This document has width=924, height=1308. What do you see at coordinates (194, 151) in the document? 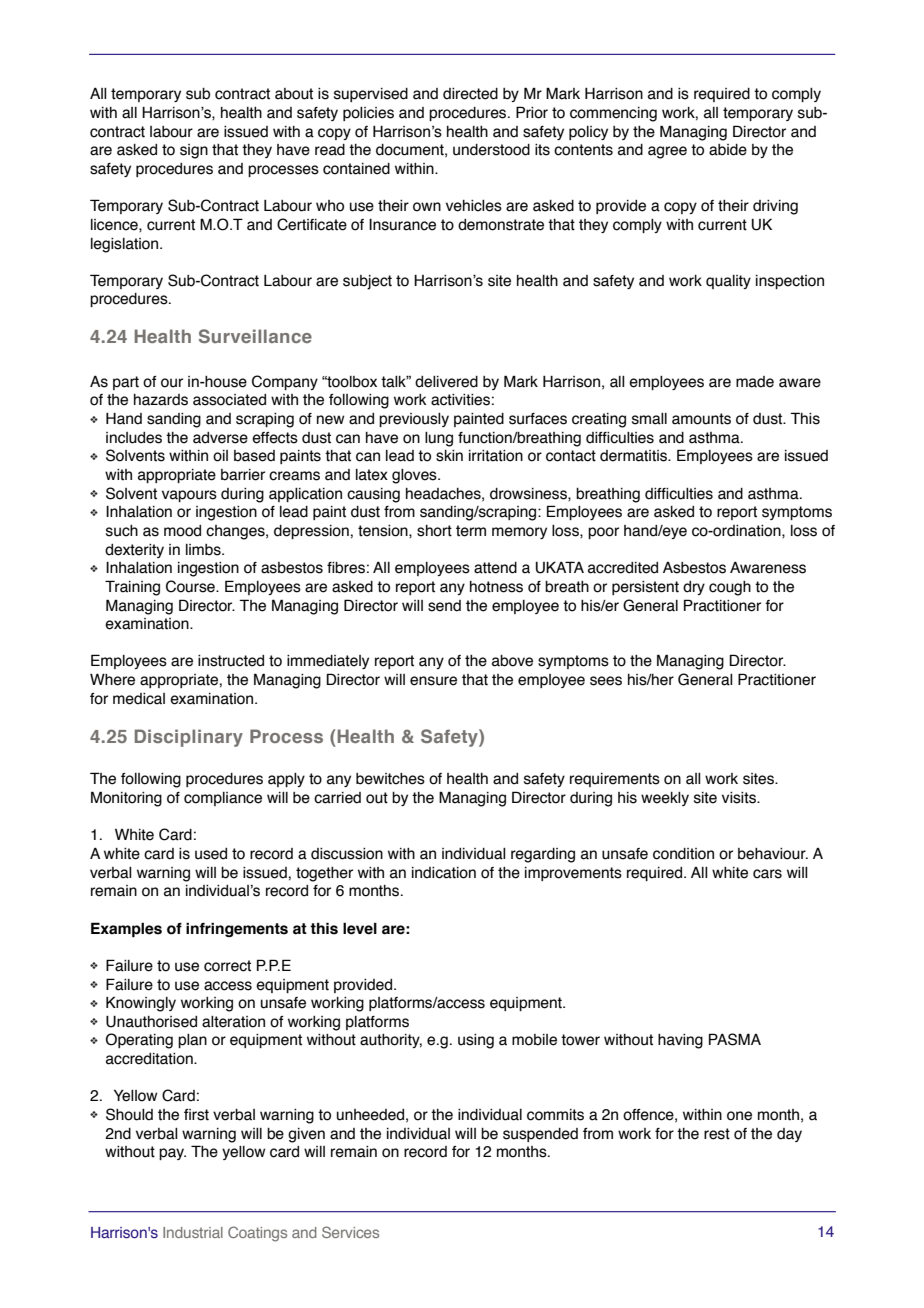
I see `sign` at bounding box center [194, 151].
